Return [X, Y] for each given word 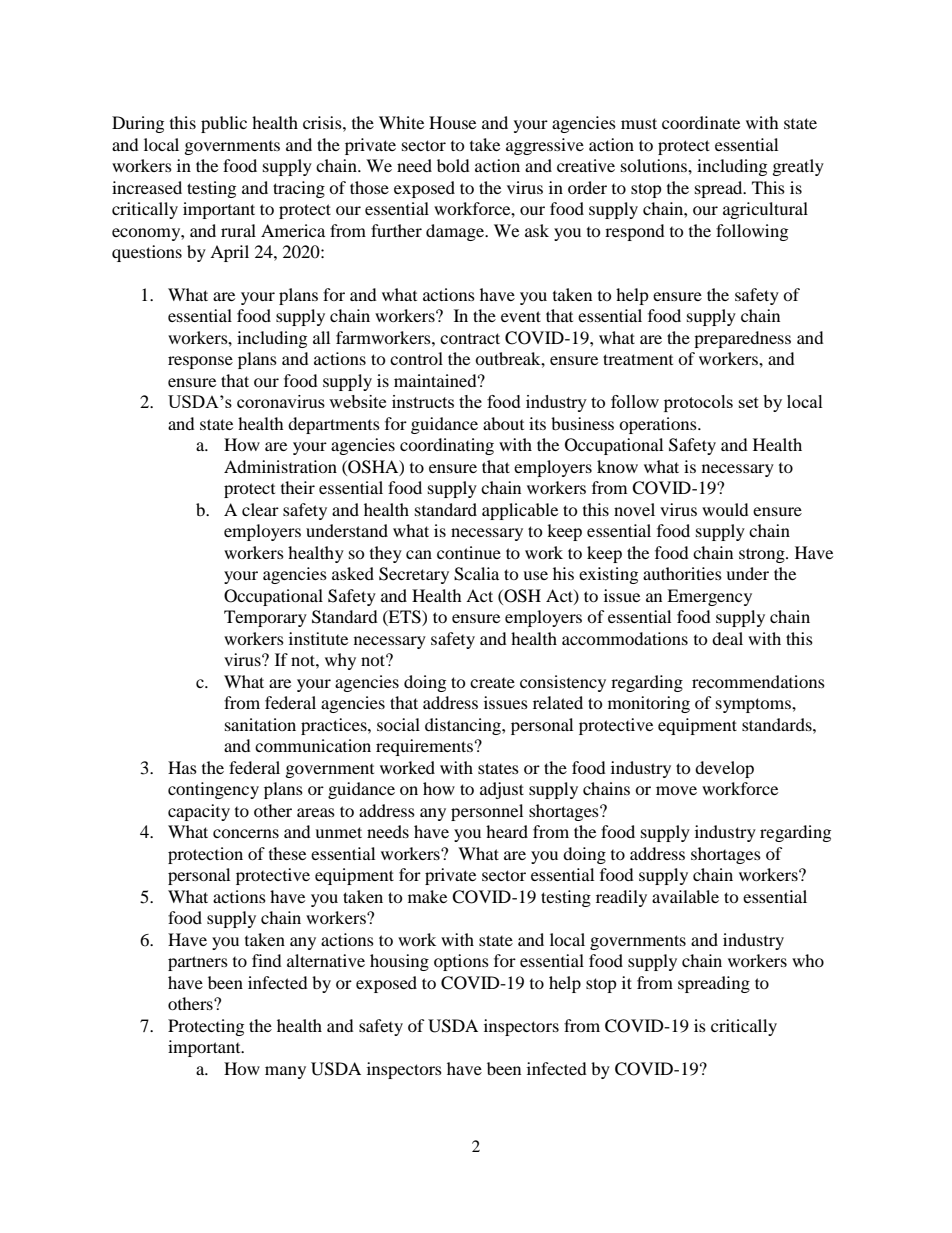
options [461, 962]
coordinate [701, 122]
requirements [424, 747]
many [285, 1072]
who [808, 960]
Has [182, 767]
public [224, 124]
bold [453, 165]
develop [724, 769]
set [749, 402]
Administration [280, 466]
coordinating [447, 446]
